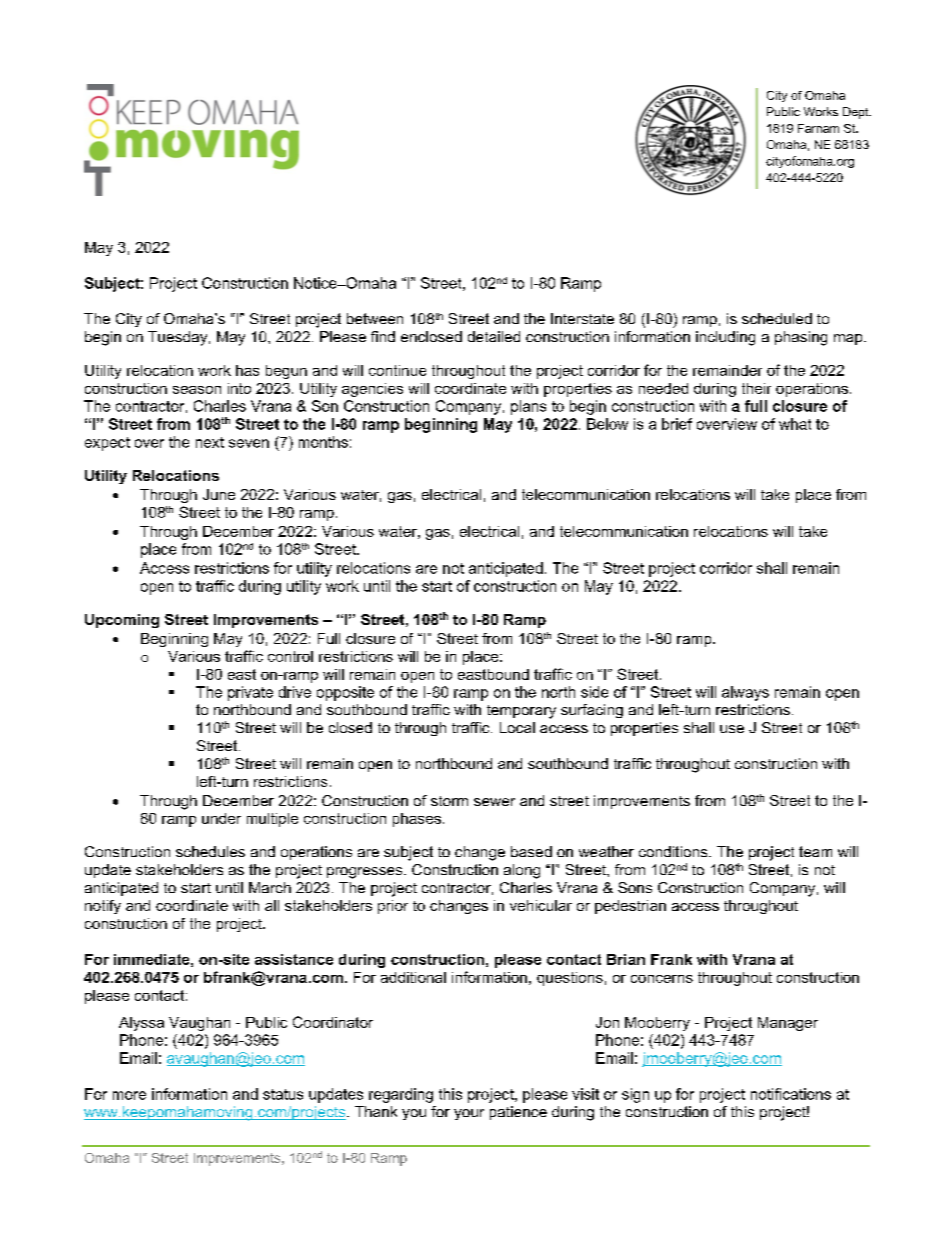 The height and width of the screenshot is (1233, 952). What do you see at coordinates (494, 802) in the screenshot?
I see `sewer` at bounding box center [494, 802].
